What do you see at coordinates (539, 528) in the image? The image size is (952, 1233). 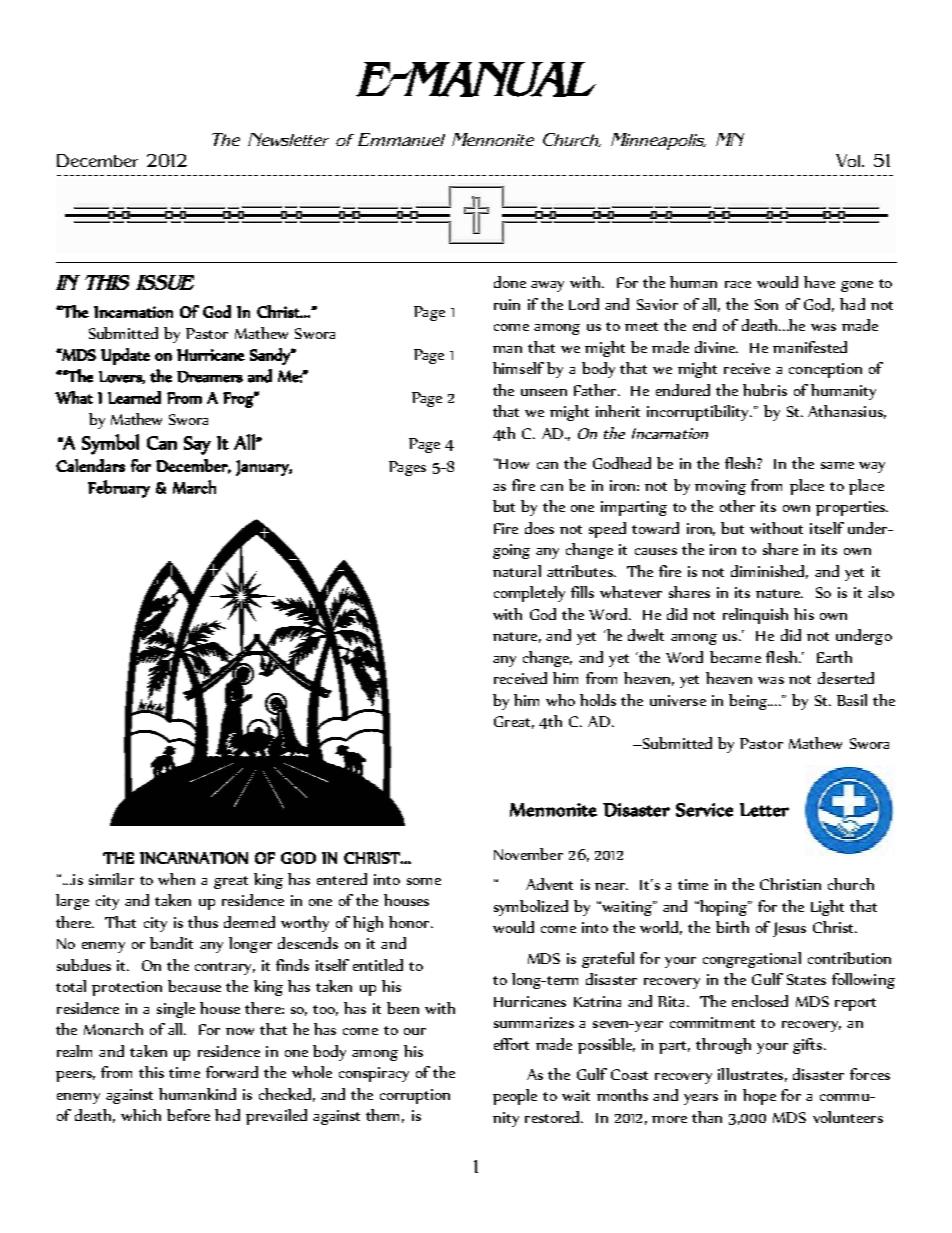 I see `does` at bounding box center [539, 528].
